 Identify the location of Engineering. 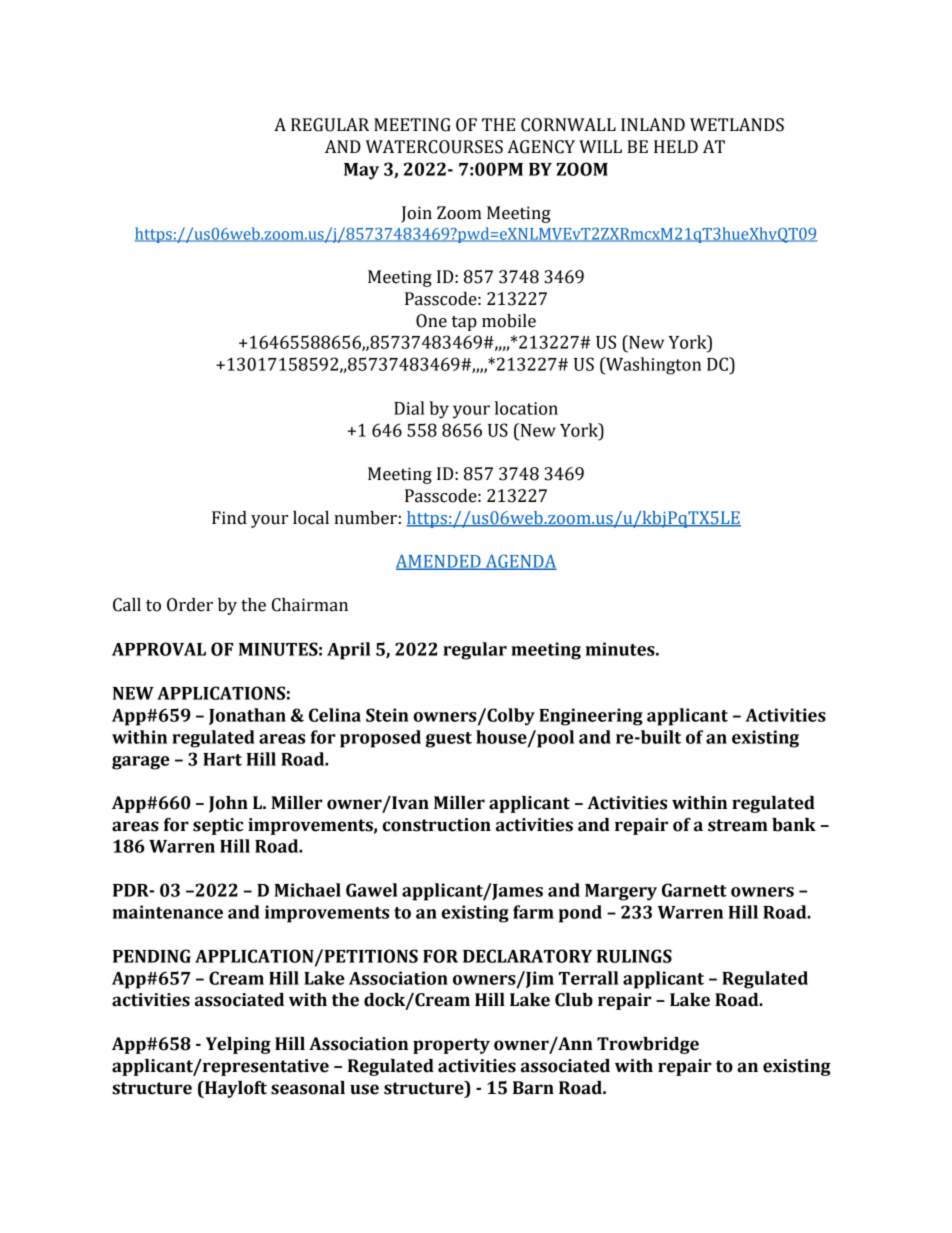
(591, 717).
